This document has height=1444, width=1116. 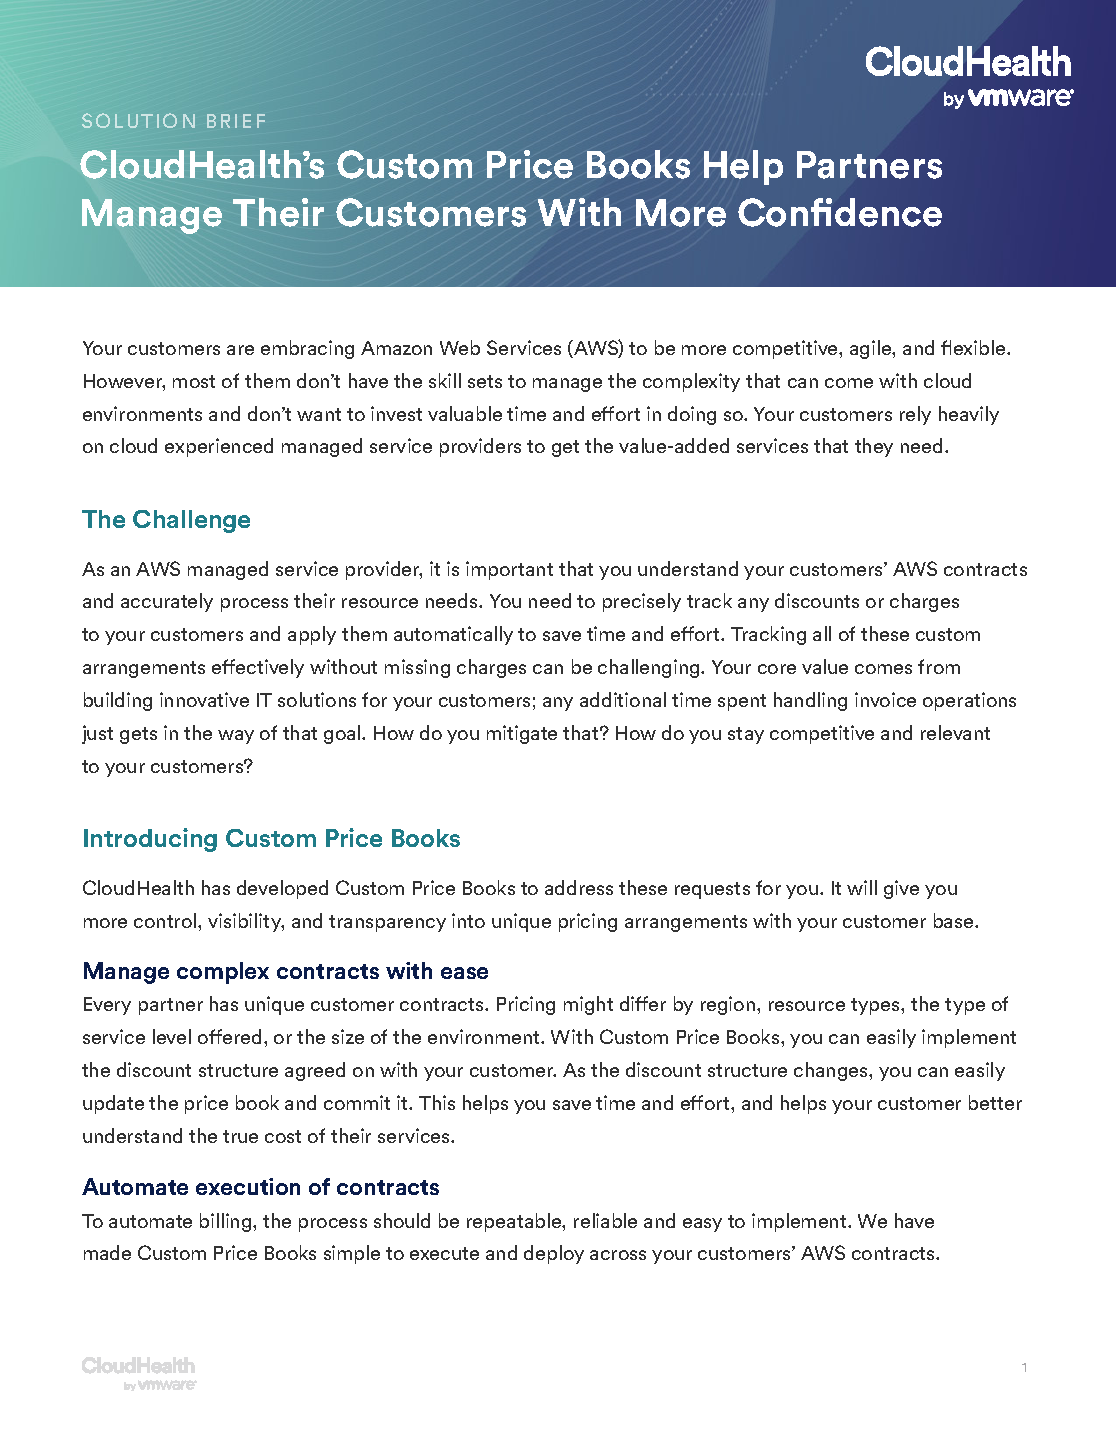 What do you see at coordinates (840, 212) in the document?
I see `Confidence` at bounding box center [840, 212].
